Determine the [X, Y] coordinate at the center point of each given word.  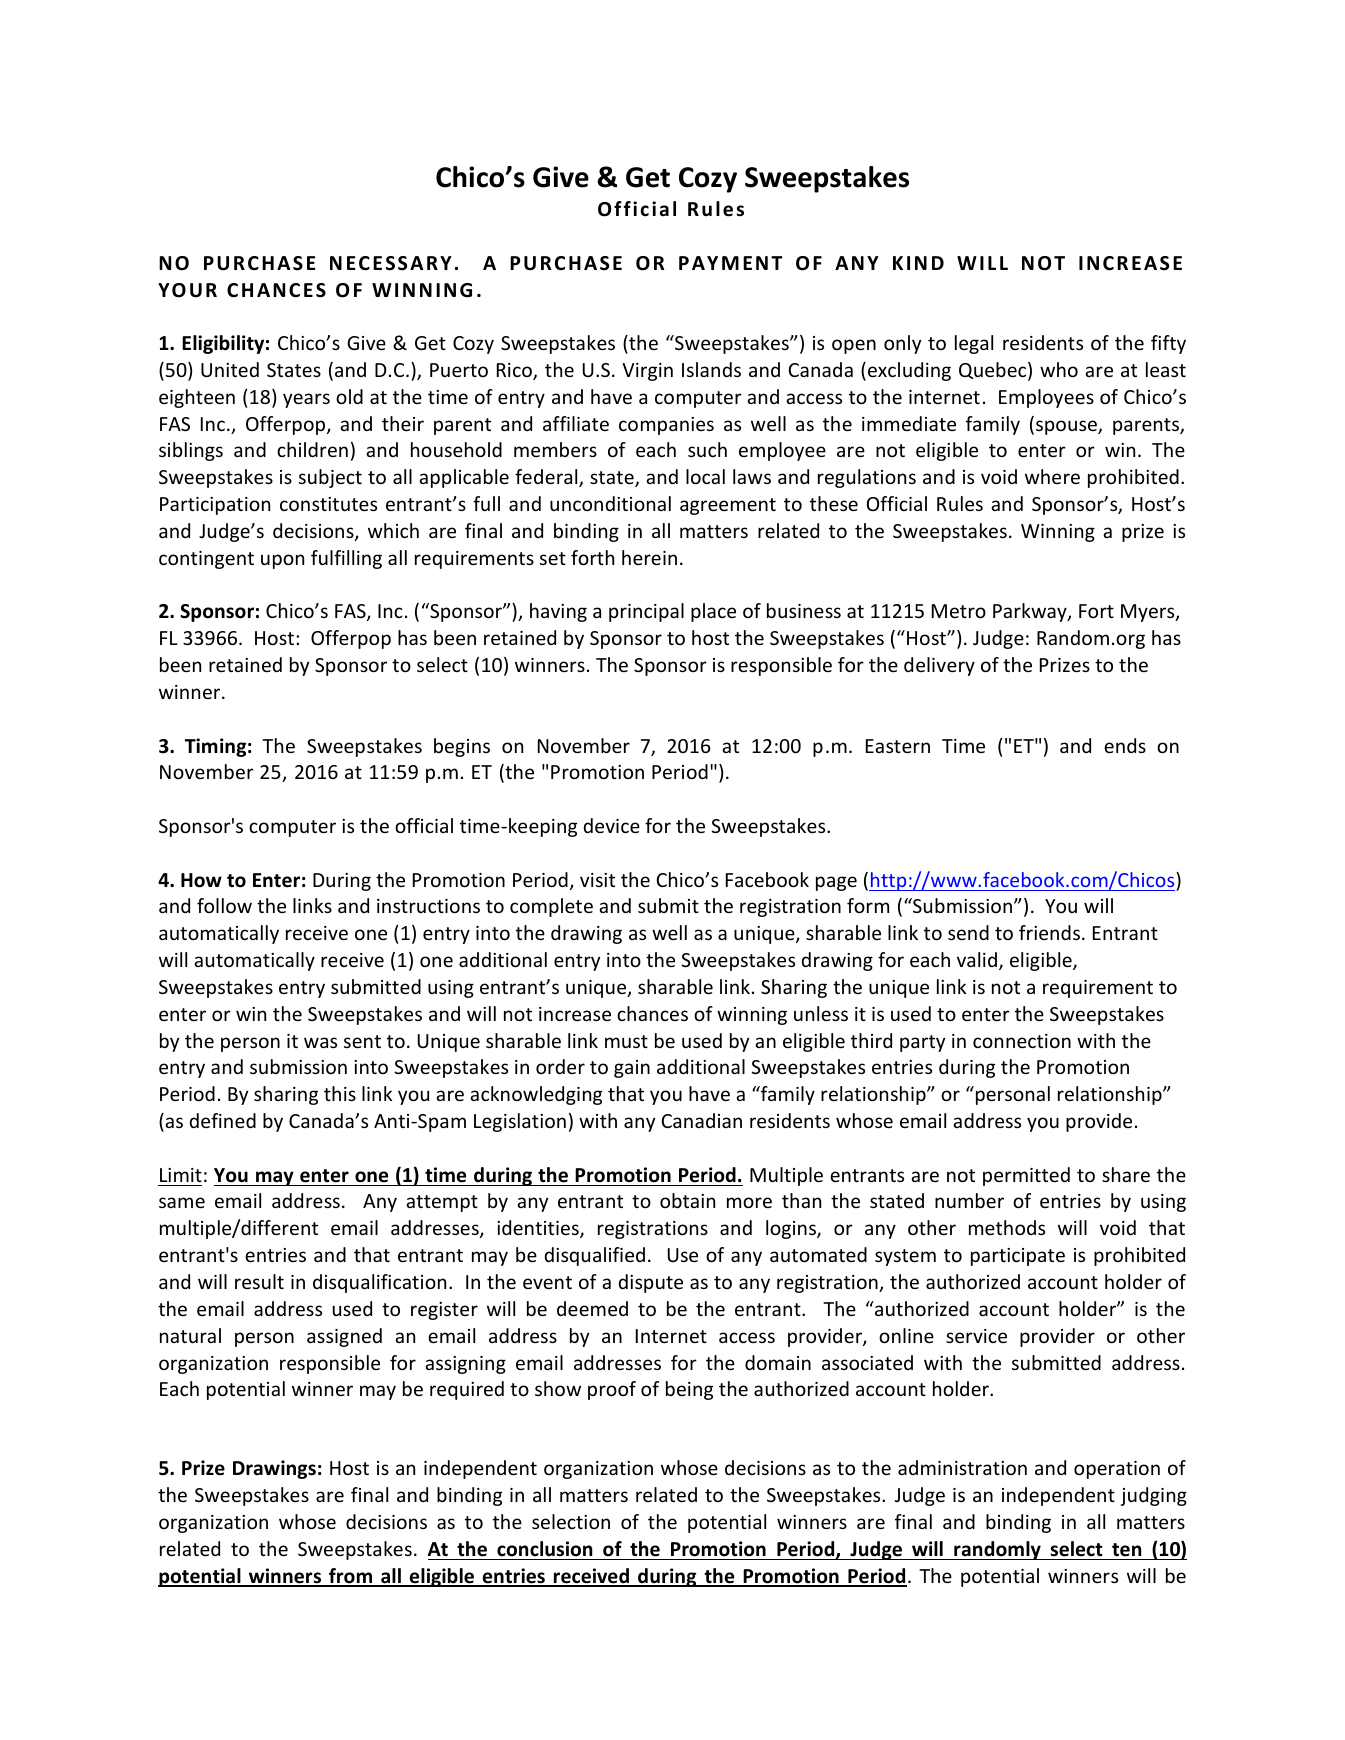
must [626, 1041]
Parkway [1031, 612]
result [259, 1281]
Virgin [647, 372]
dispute [650, 1283]
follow [224, 905]
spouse [1067, 427]
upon [282, 561]
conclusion [545, 1549]
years [306, 400]
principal [646, 612]
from [350, 1577]
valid [977, 959]
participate [1018, 1257]
